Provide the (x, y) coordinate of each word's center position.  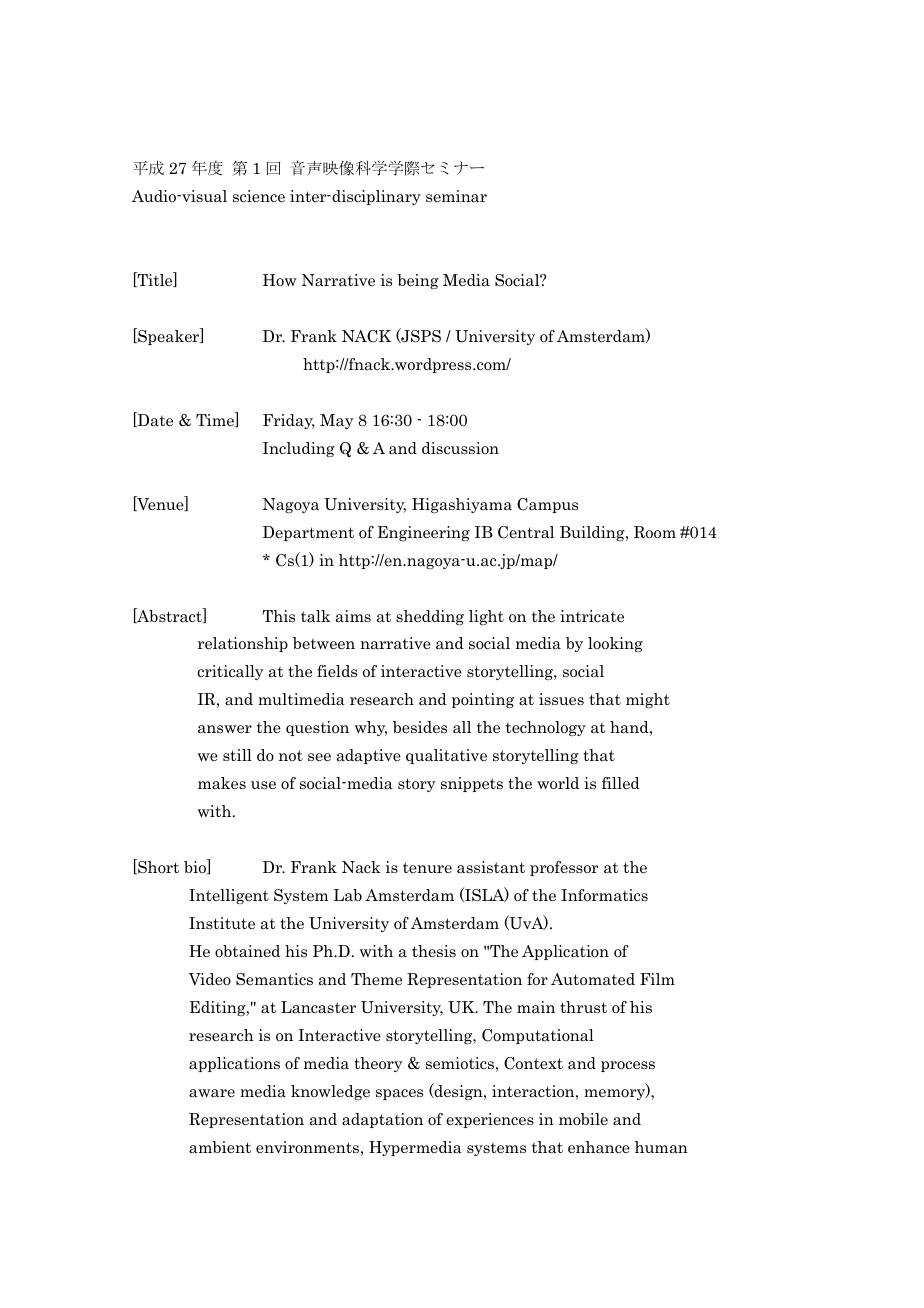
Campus (547, 505)
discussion (460, 448)
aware (212, 1093)
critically (230, 672)
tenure (427, 867)
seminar (456, 196)
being (418, 281)
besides (420, 727)
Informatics (604, 895)
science (259, 196)
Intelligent (229, 896)
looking (615, 644)
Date (154, 419)
